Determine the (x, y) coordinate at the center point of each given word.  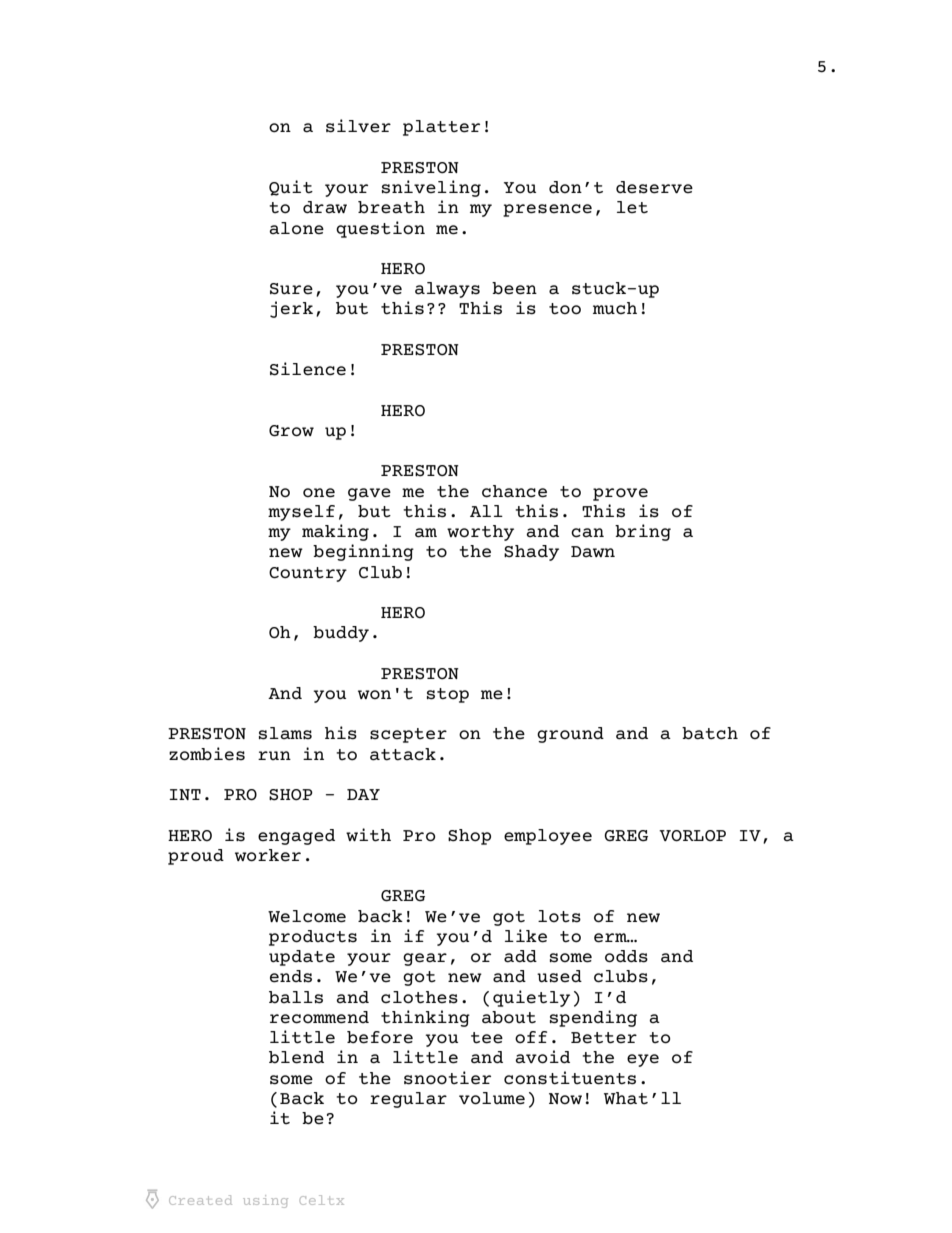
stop (448, 695)
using (265, 1201)
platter (441, 128)
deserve (654, 187)
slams (285, 733)
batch (710, 733)
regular (408, 1100)
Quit (291, 188)
